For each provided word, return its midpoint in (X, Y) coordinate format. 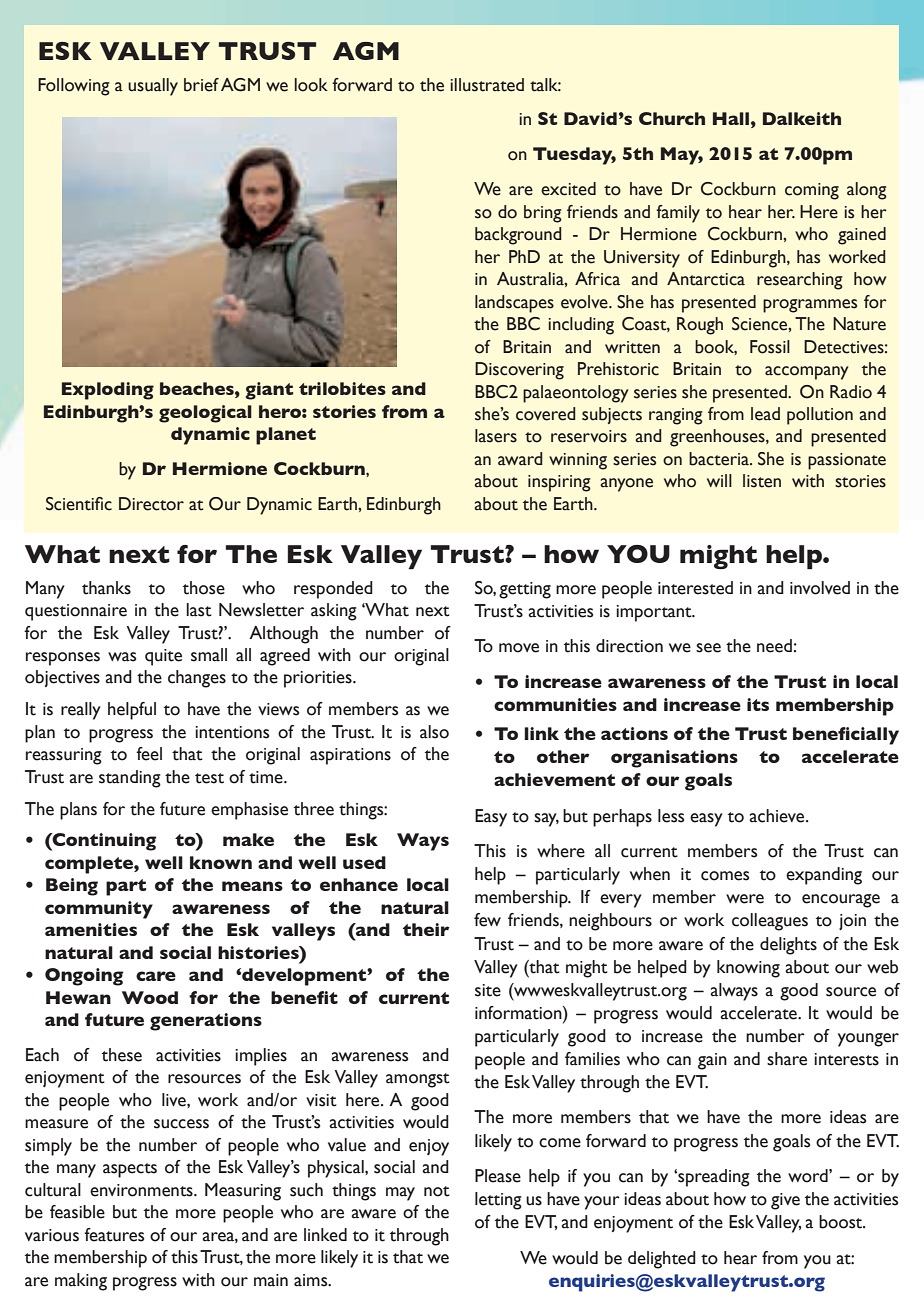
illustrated (487, 85)
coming (812, 191)
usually (153, 87)
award (520, 459)
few (487, 920)
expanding (824, 876)
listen (762, 481)
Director (151, 504)
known (221, 862)
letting (498, 1201)
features (114, 1235)
